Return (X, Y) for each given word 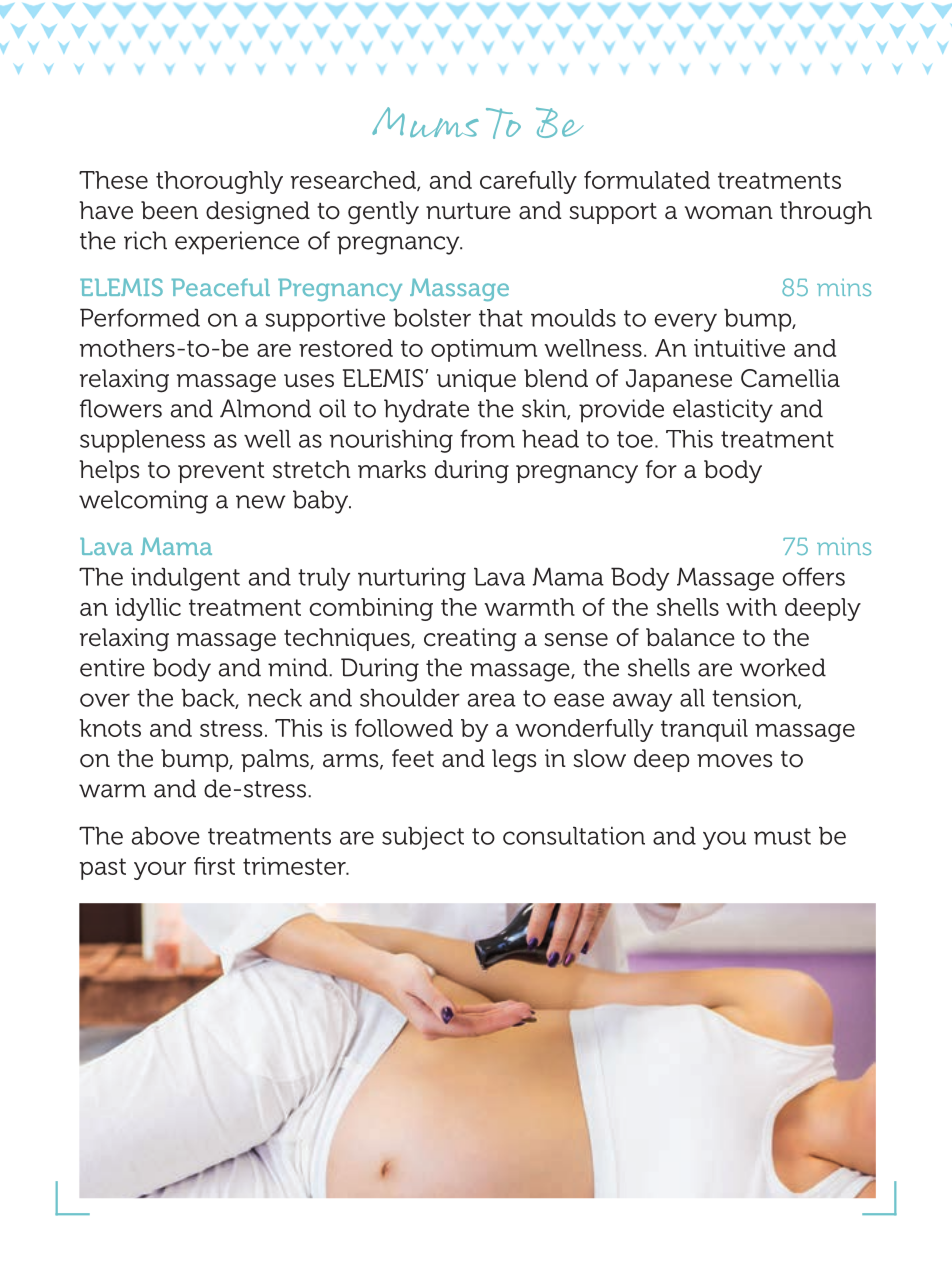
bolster (432, 317)
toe (635, 439)
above (166, 835)
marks (392, 469)
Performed (140, 317)
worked (783, 667)
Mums (425, 122)
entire (112, 667)
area (492, 700)
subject (423, 838)
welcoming (143, 502)
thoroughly (219, 182)
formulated (647, 180)
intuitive (739, 348)
